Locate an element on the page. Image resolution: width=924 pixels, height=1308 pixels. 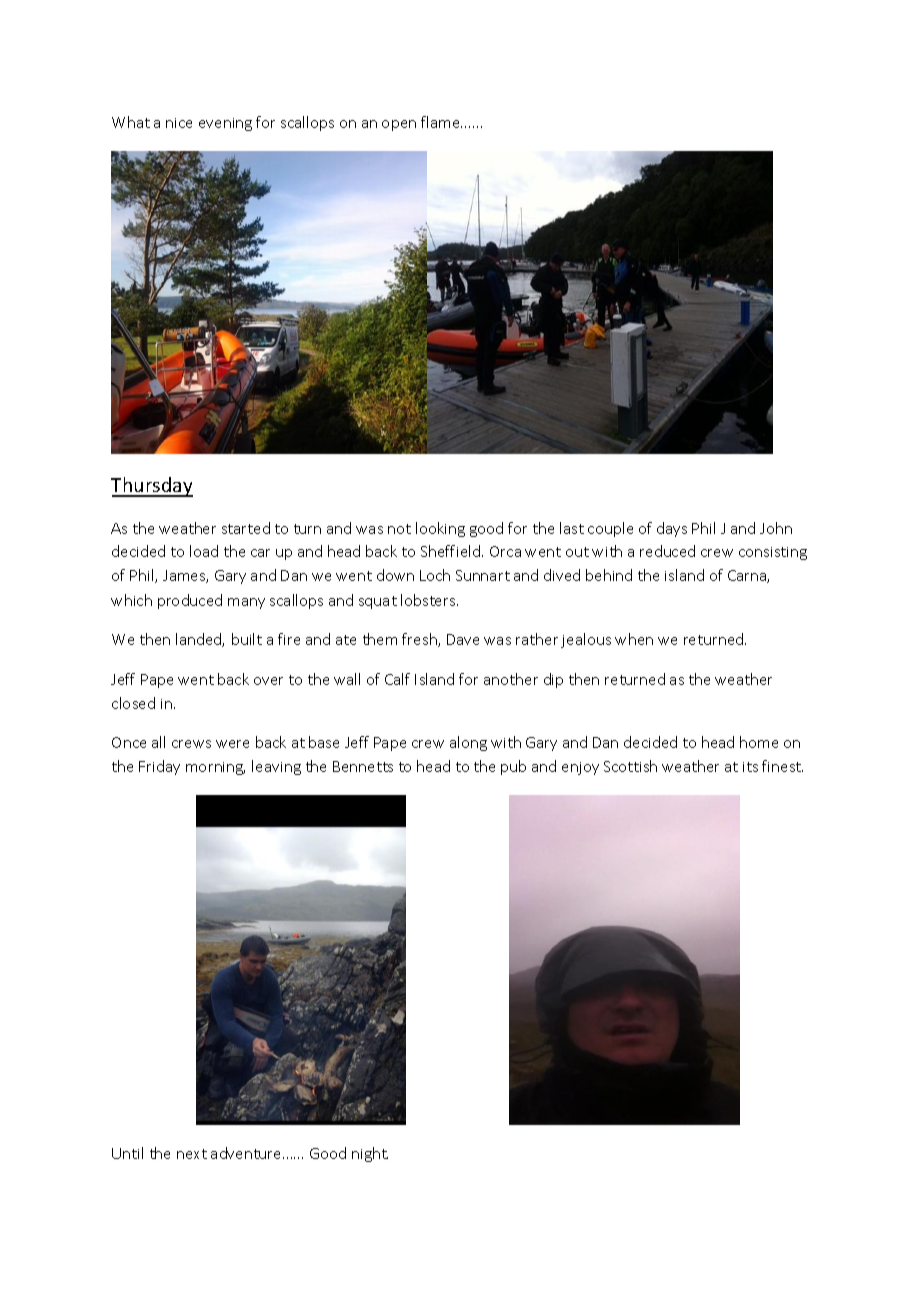
evening is located at coordinates (225, 124).
